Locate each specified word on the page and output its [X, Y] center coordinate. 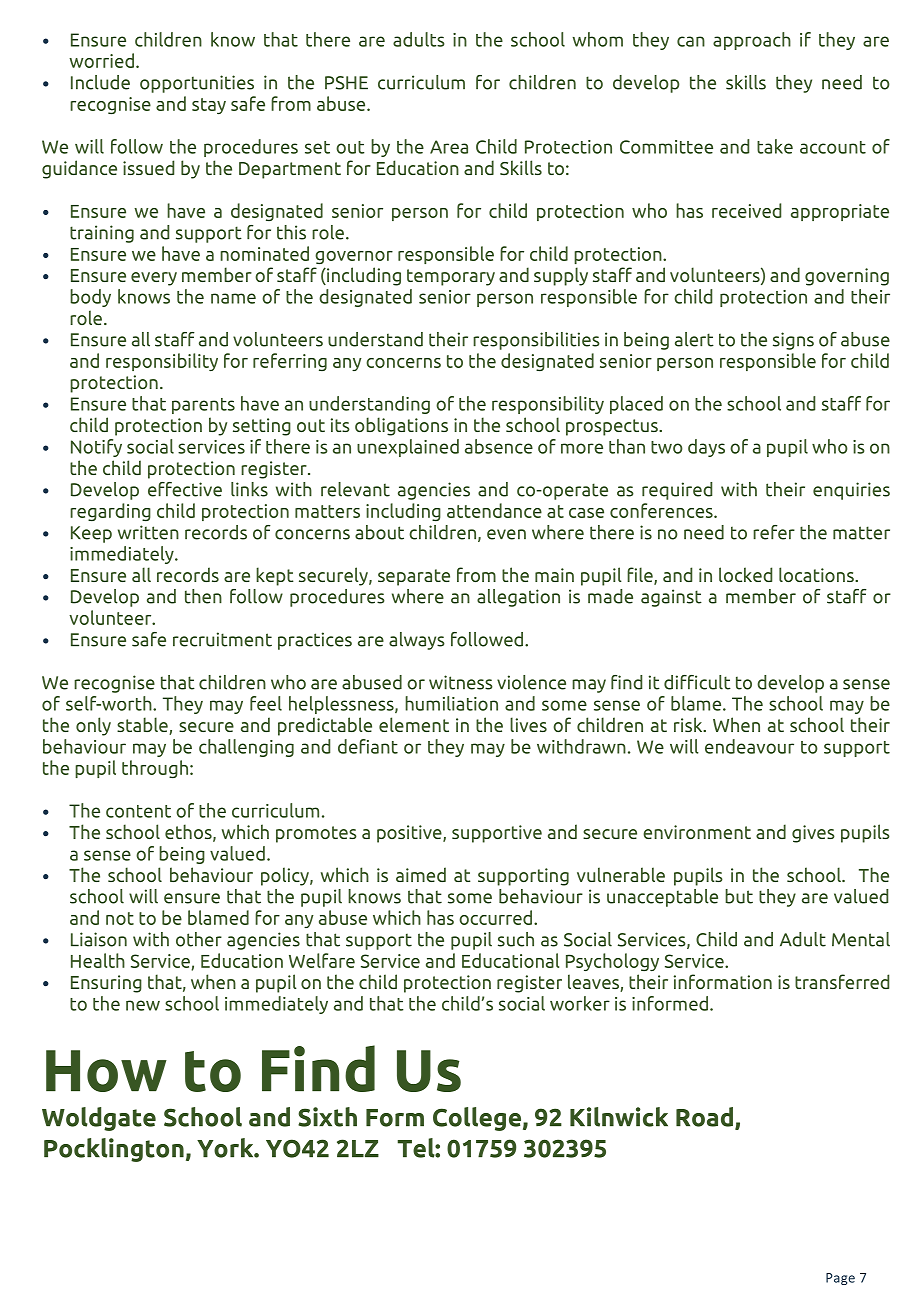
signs [793, 341]
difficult [697, 682]
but [739, 896]
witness [461, 682]
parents [203, 406]
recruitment [222, 639]
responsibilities [536, 341]
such [516, 939]
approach [752, 41]
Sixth [327, 1117]
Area [449, 147]
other [199, 939]
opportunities [197, 84]
